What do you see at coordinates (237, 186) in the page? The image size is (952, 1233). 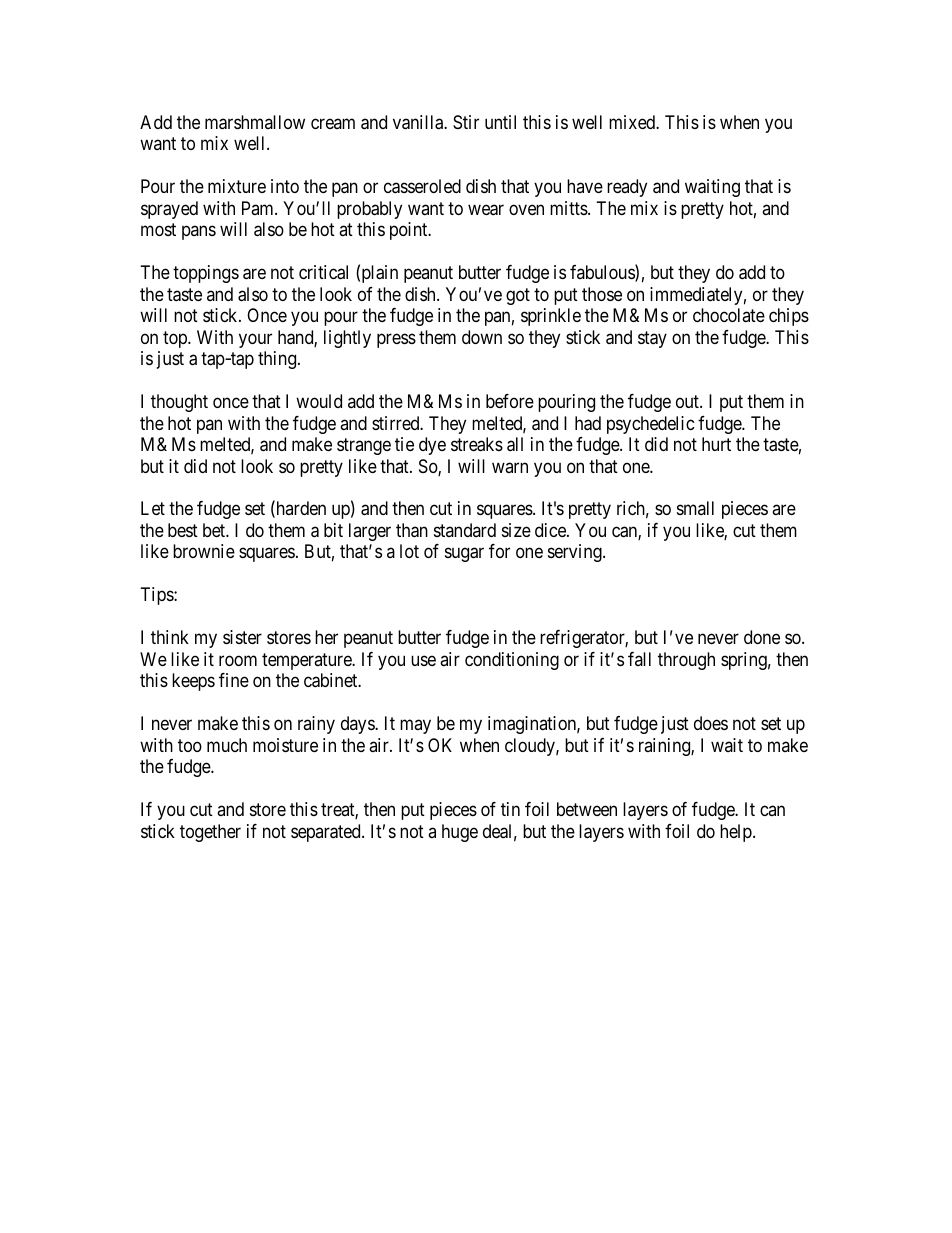 I see `mixture` at bounding box center [237, 186].
